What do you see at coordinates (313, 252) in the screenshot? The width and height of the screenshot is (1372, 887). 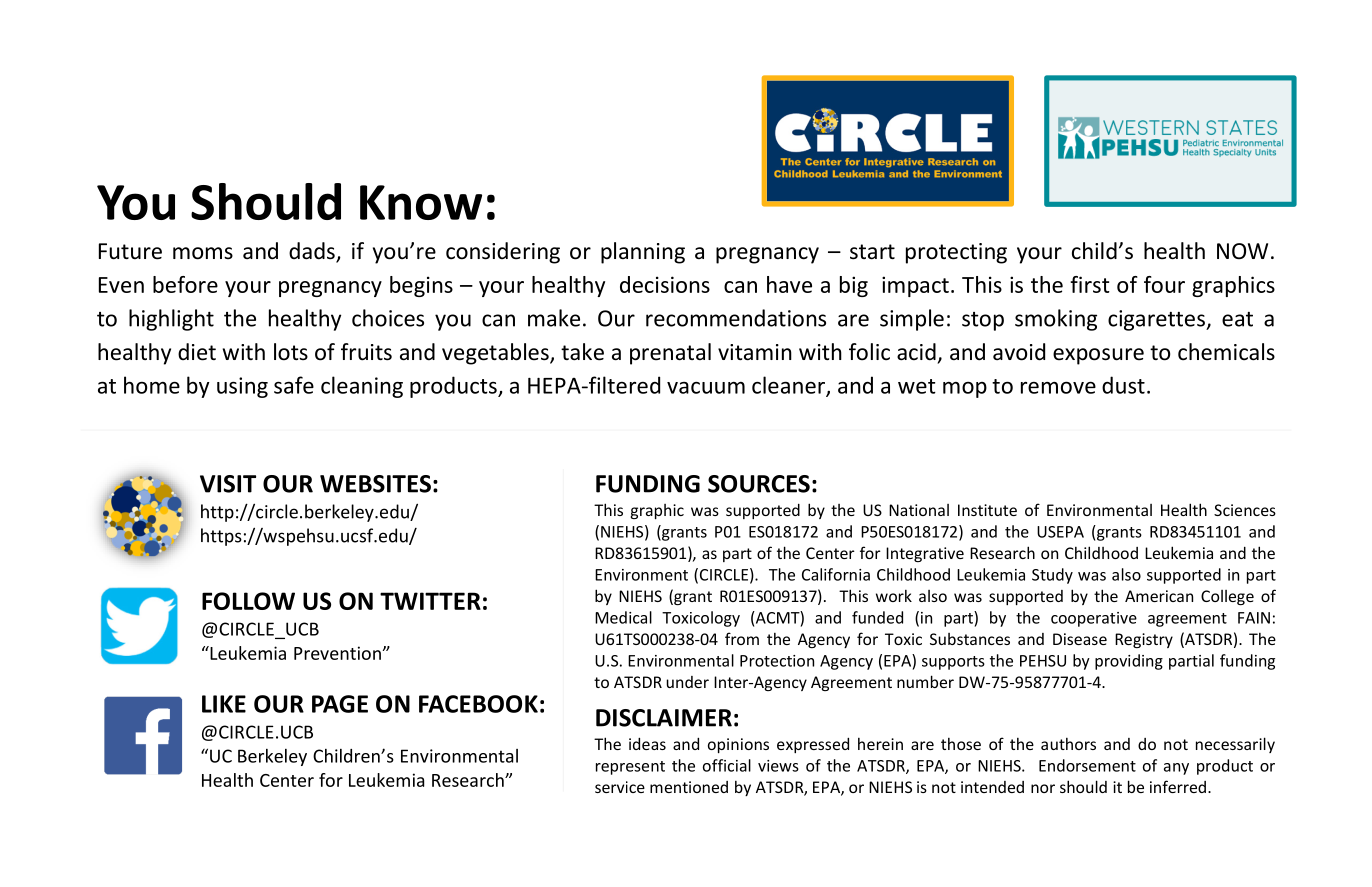 I see `dads` at bounding box center [313, 252].
